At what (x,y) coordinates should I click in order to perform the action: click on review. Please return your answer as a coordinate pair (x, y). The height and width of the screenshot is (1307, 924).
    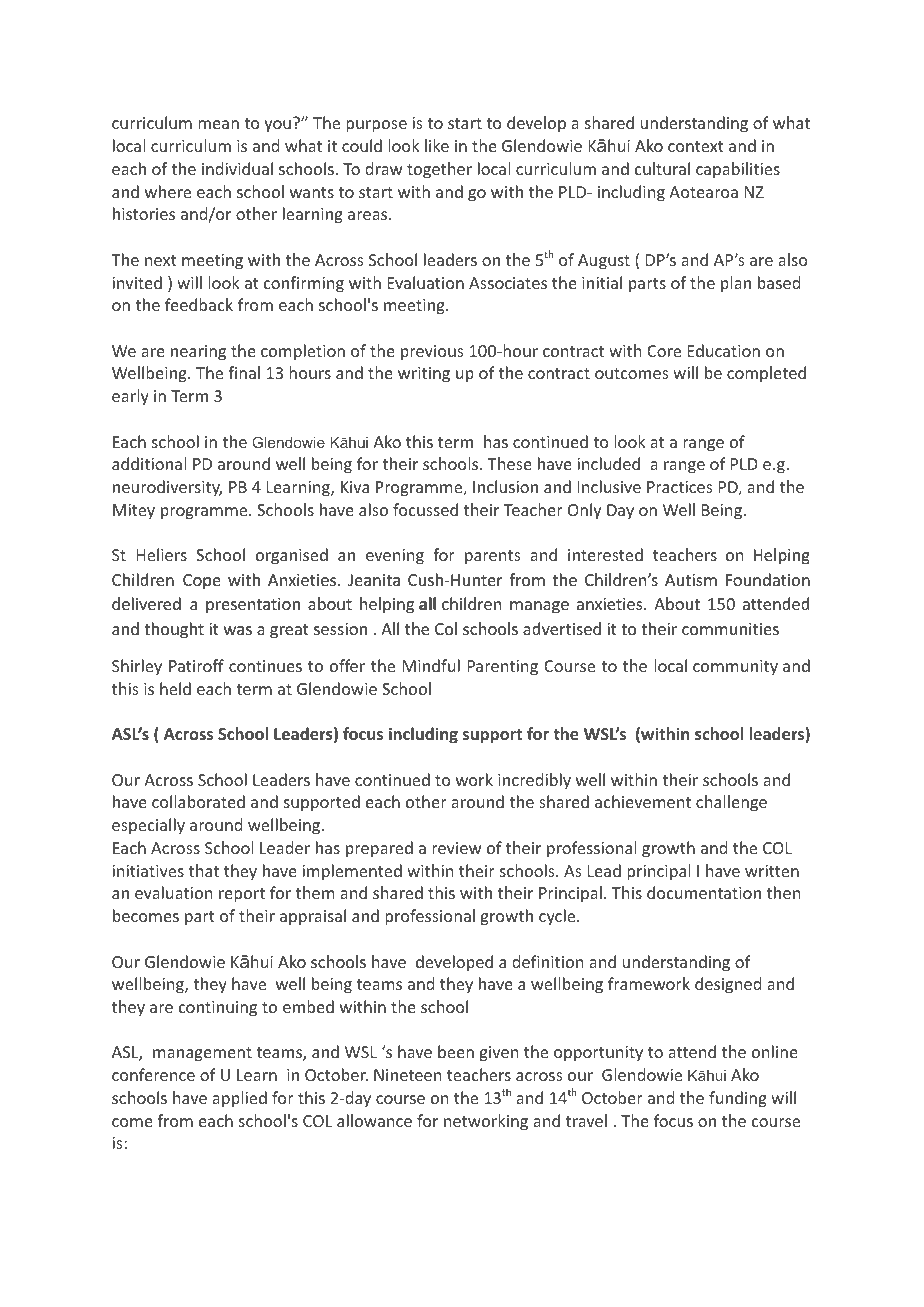
    Looking at the image, I should click on (456, 848).
